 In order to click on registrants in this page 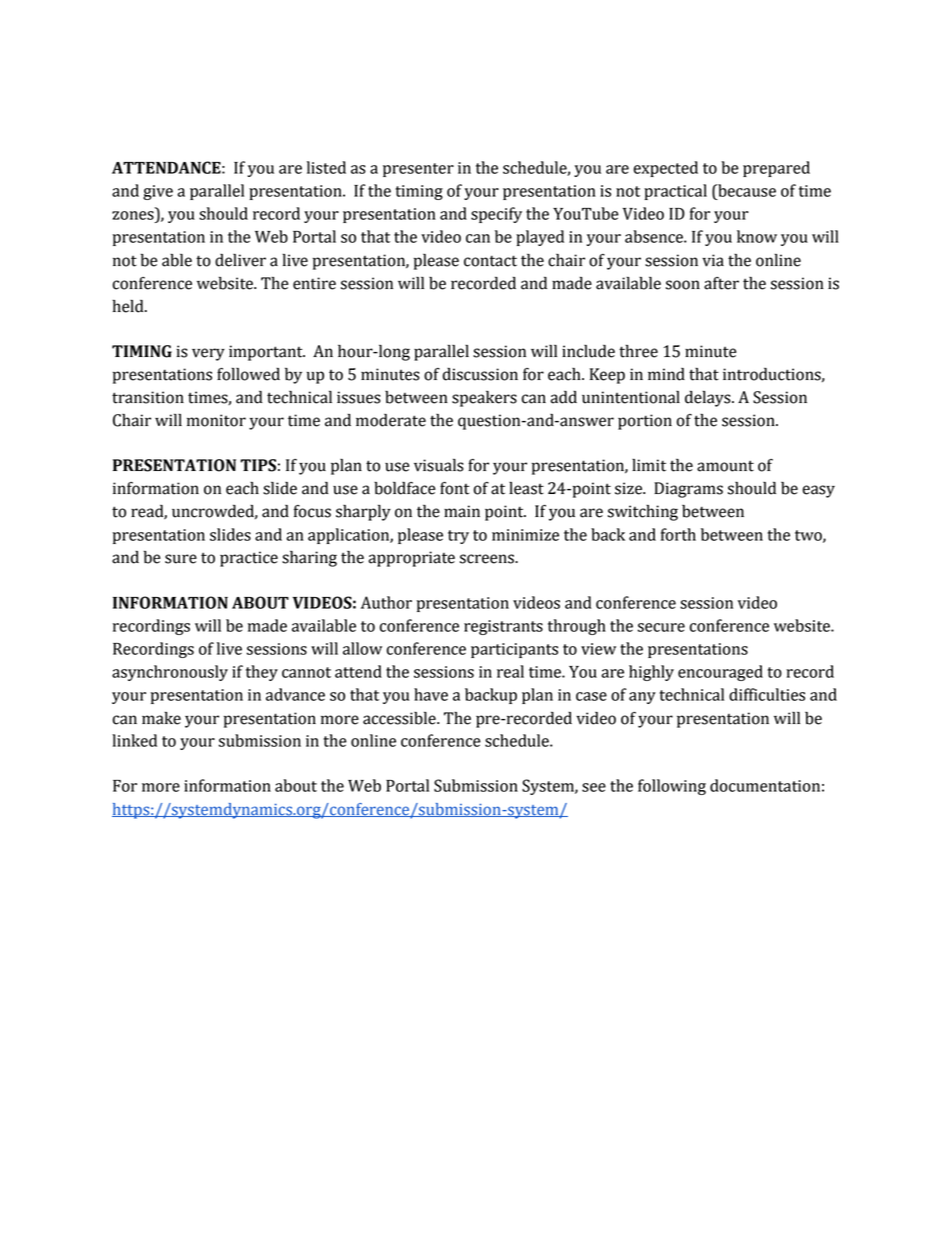, I will do `click(503, 627)`.
